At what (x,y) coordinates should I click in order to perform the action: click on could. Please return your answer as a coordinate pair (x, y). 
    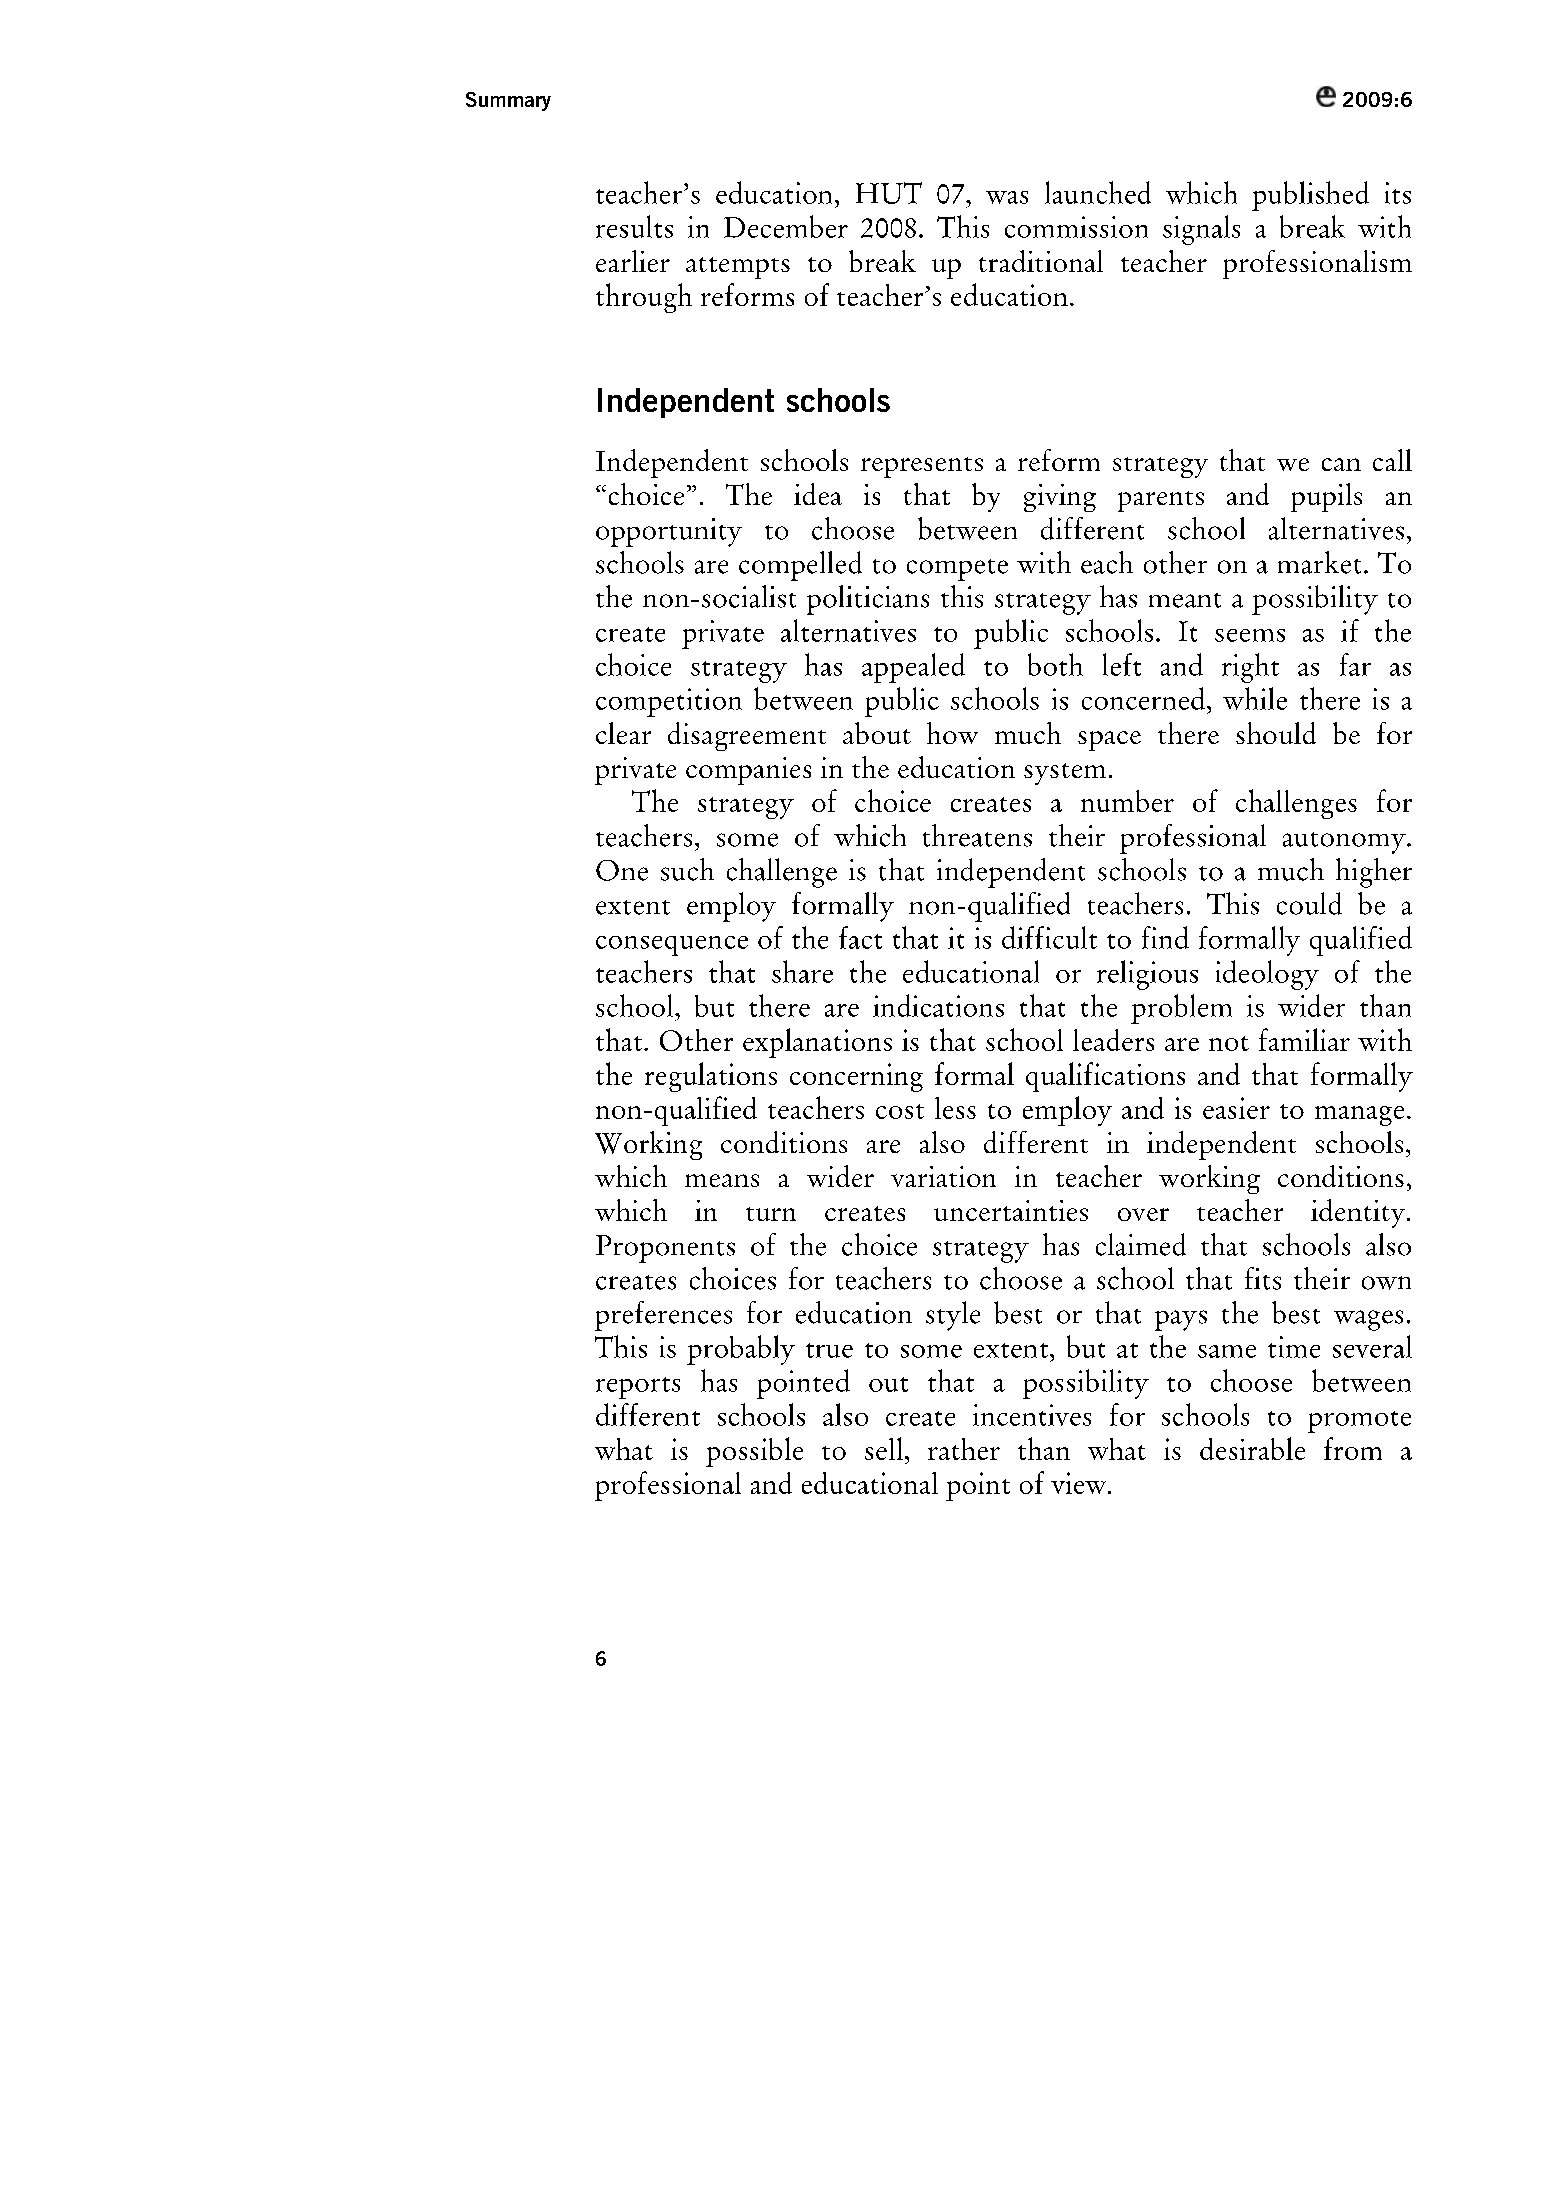
    Looking at the image, I should click on (1309, 903).
